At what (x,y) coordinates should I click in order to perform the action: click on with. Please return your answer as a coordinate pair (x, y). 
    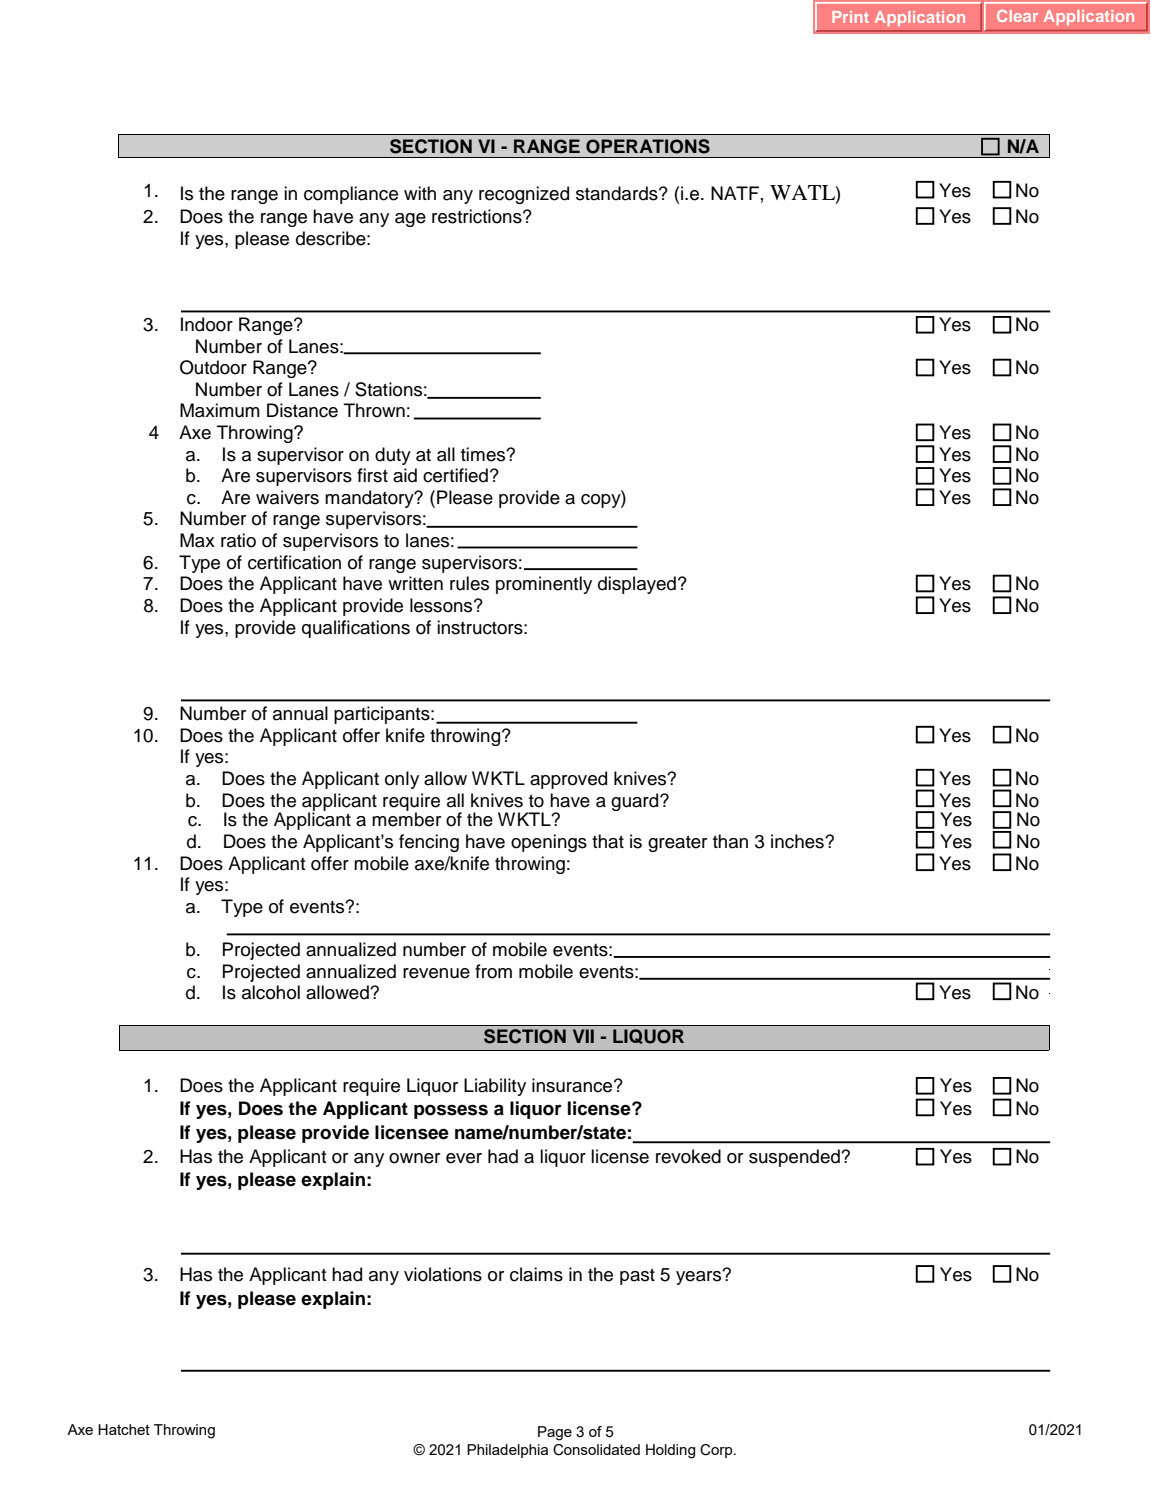
    Looking at the image, I should click on (420, 193).
